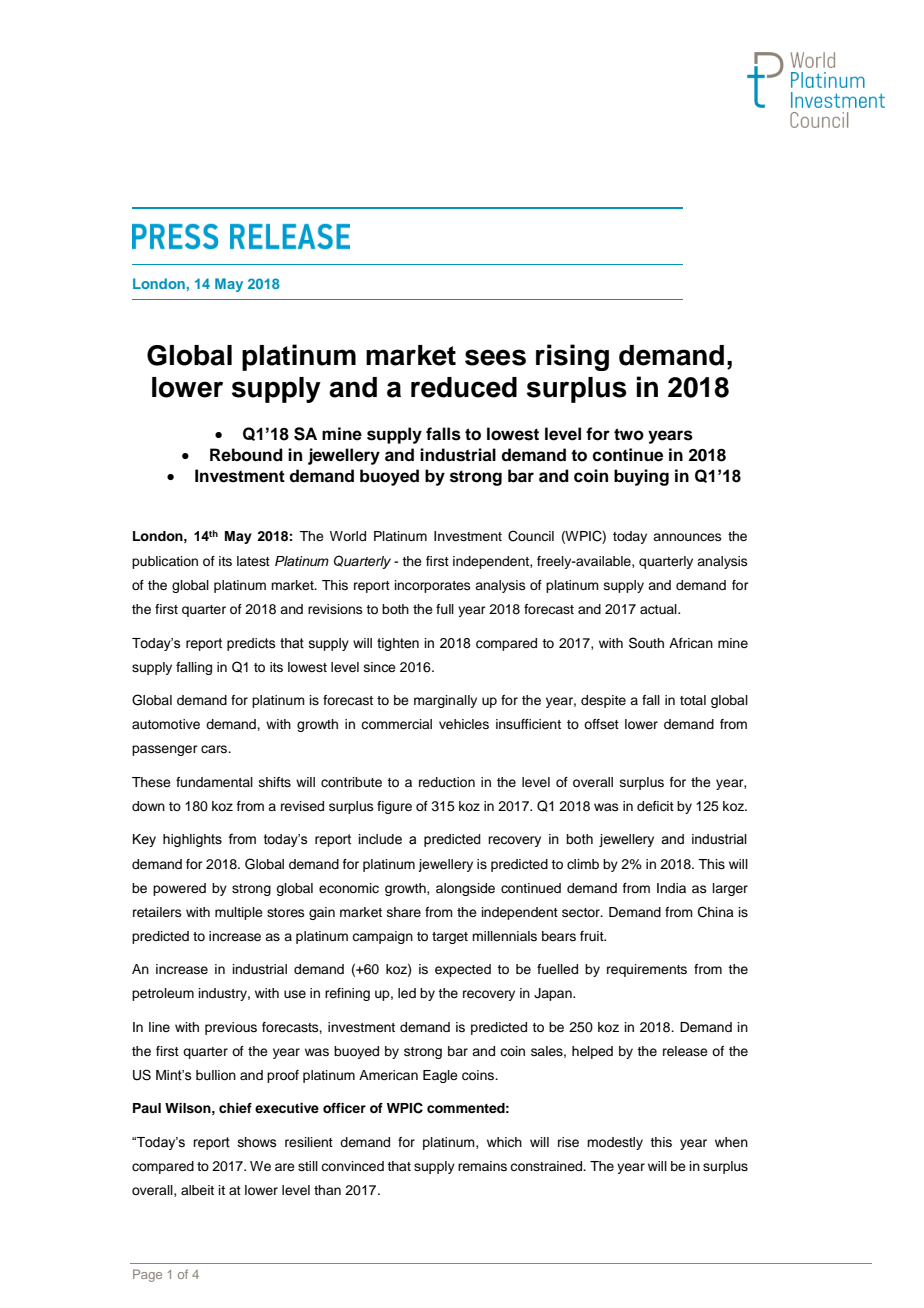 The image size is (924, 1308). Describe the element at coordinates (147, 1275) in the page. I see `Page` at that location.
